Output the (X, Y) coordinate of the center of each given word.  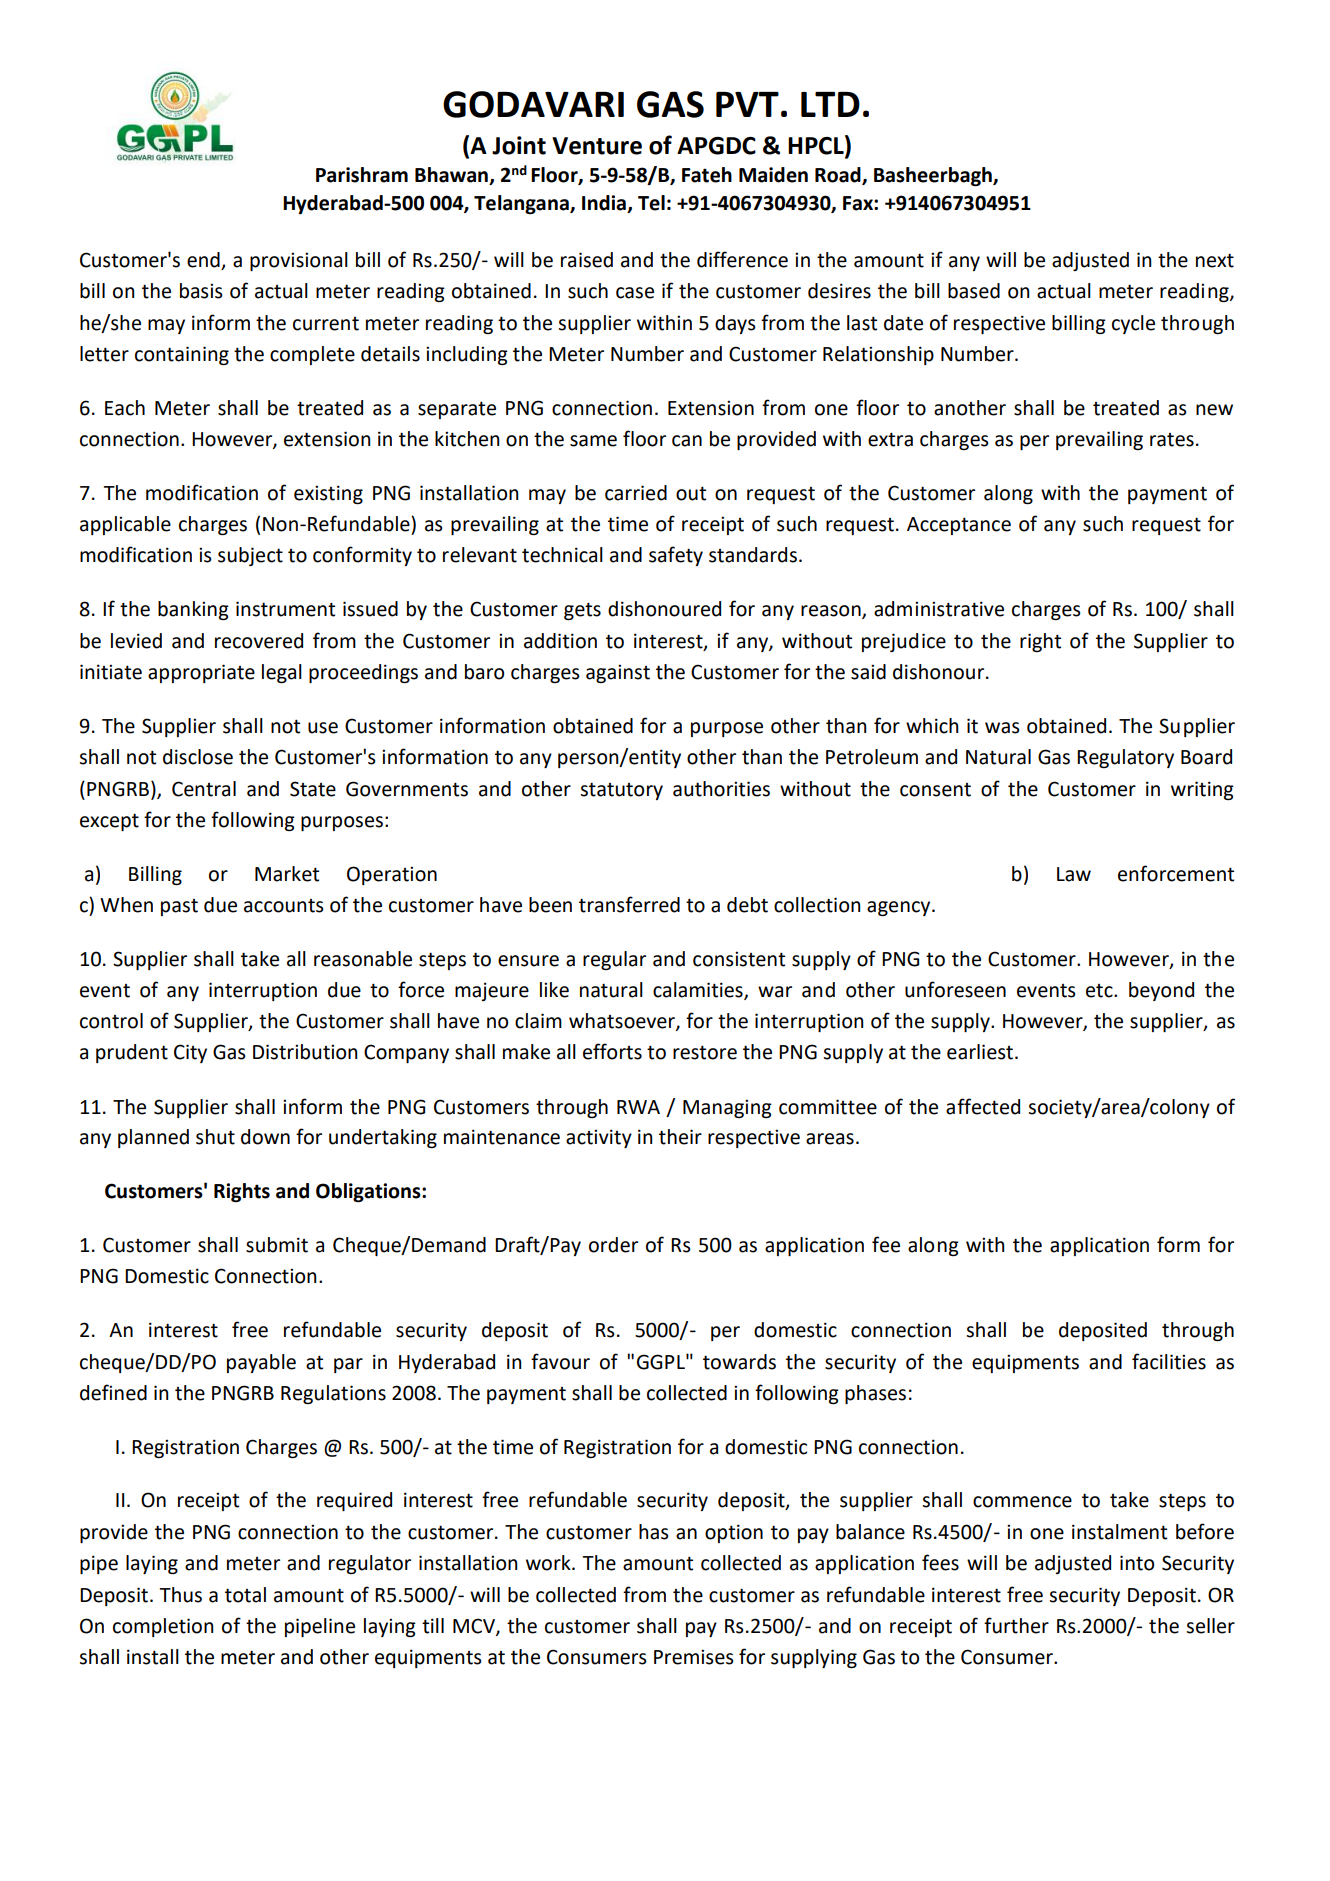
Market (287, 874)
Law (1074, 874)
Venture (597, 146)
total (245, 1595)
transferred (629, 904)
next (1215, 260)
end (204, 261)
